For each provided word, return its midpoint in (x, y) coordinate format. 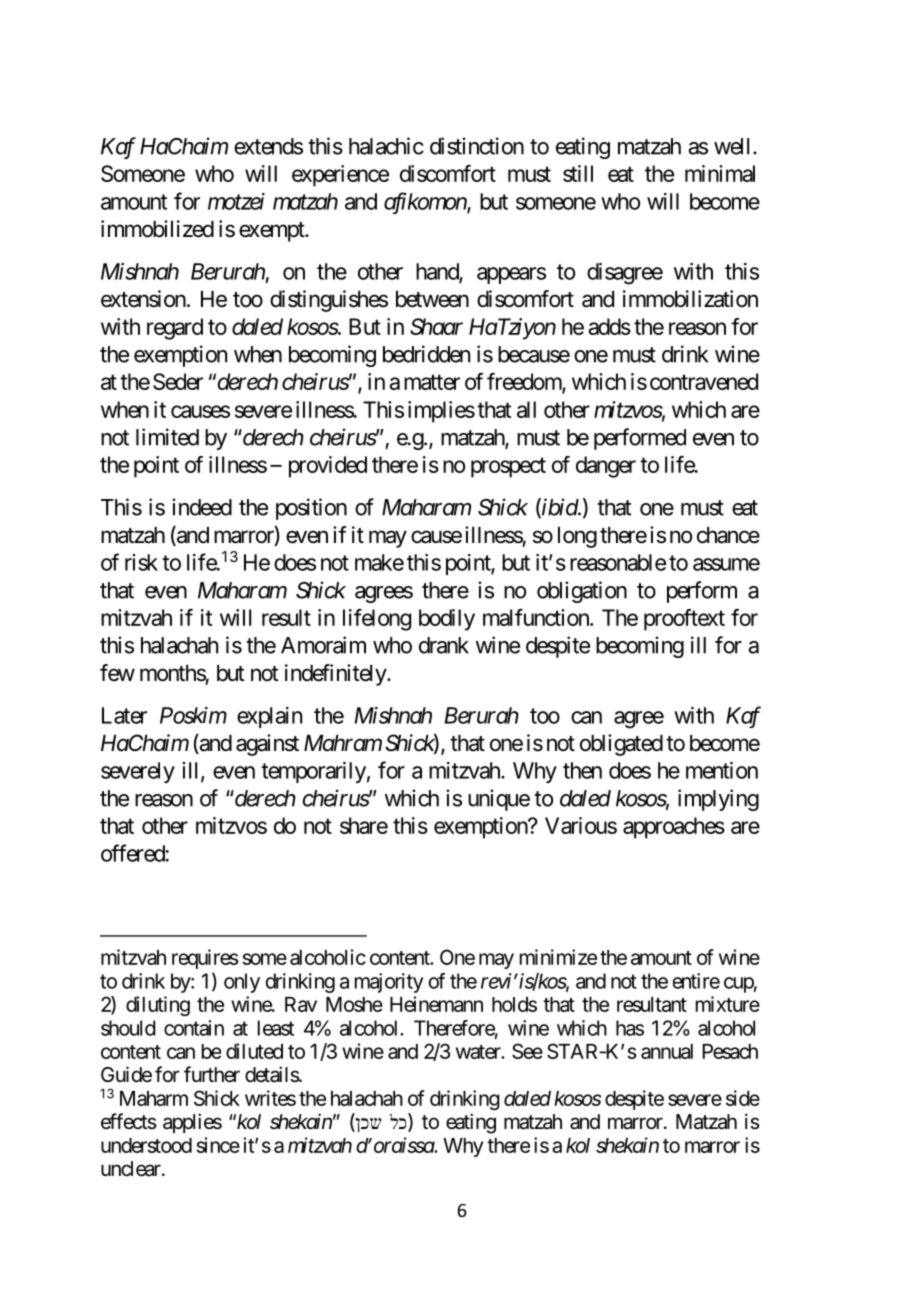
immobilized (157, 229)
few (117, 673)
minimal (720, 173)
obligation (582, 592)
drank (444, 645)
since (218, 1145)
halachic (386, 146)
